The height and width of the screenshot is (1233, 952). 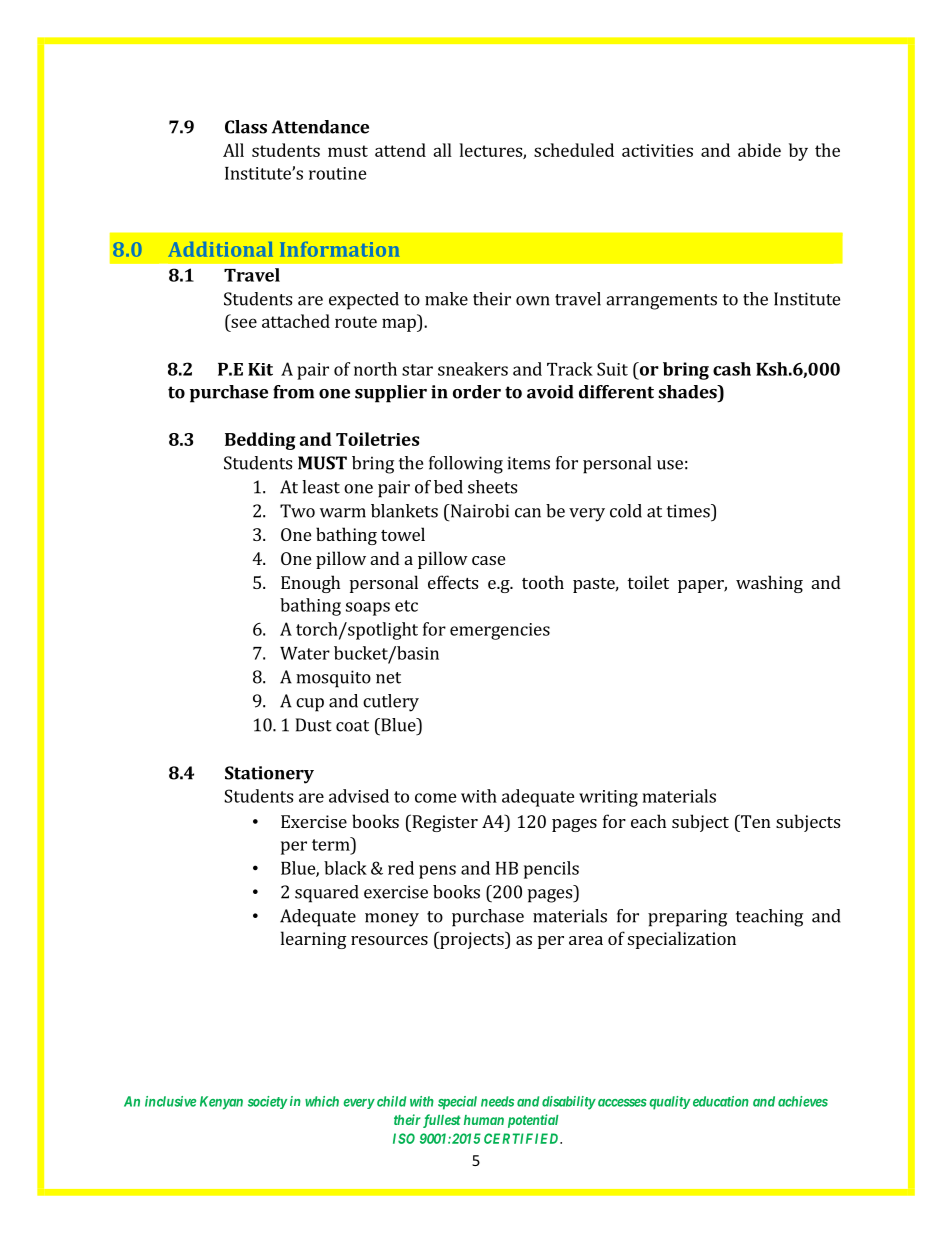 What do you see at coordinates (574, 150) in the screenshot?
I see `scheduled` at bounding box center [574, 150].
